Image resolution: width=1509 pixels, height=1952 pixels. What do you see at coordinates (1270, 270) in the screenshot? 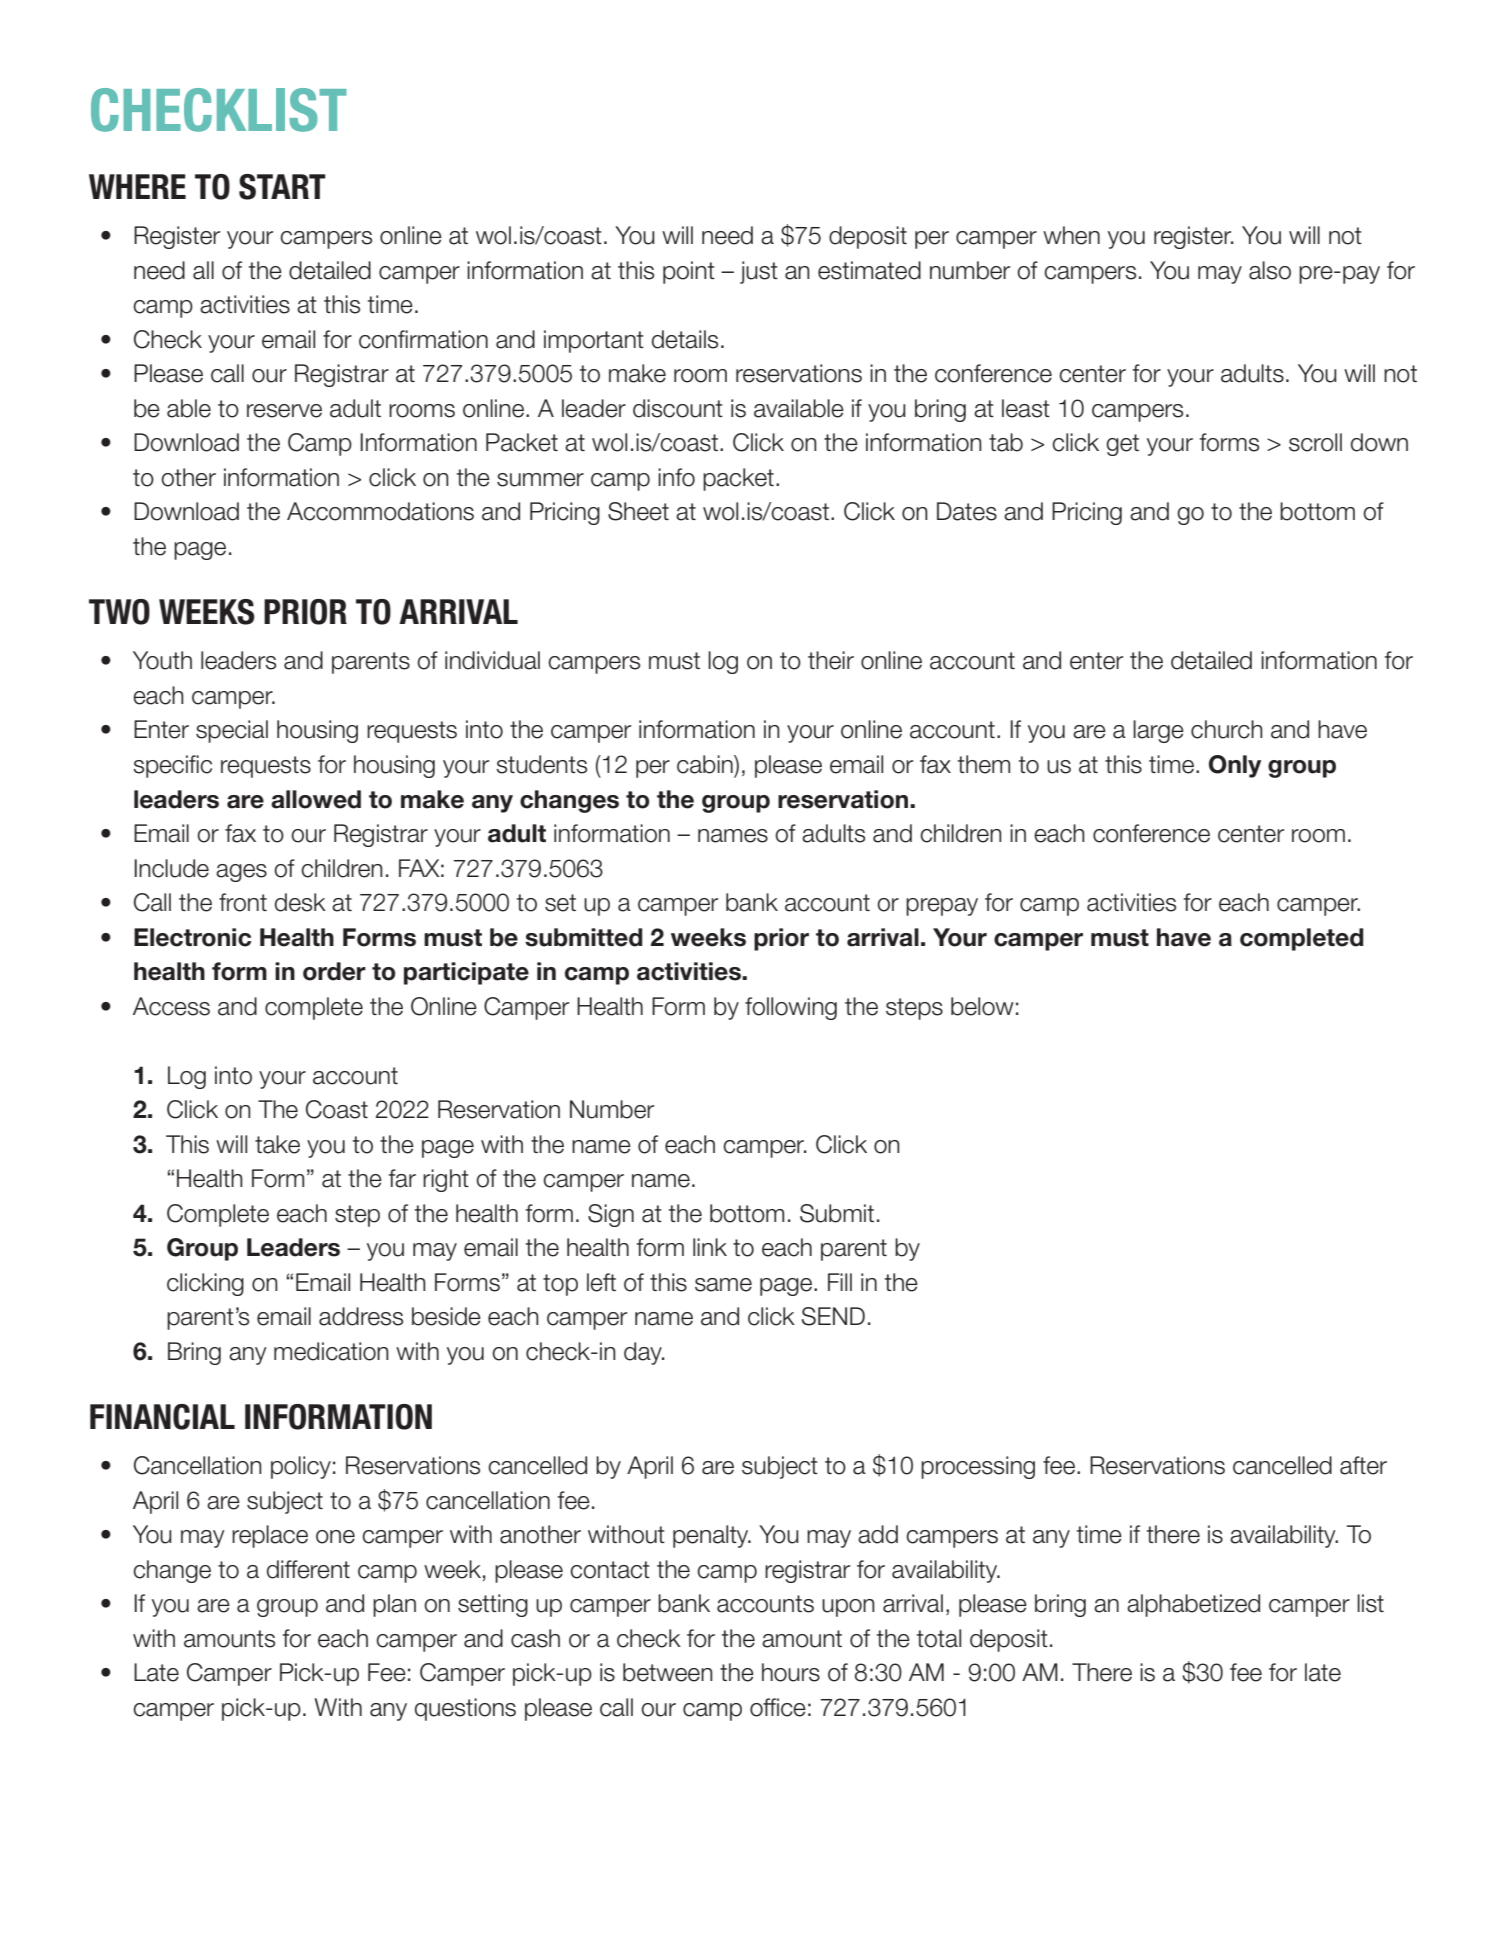
I see `also` at bounding box center [1270, 270].
